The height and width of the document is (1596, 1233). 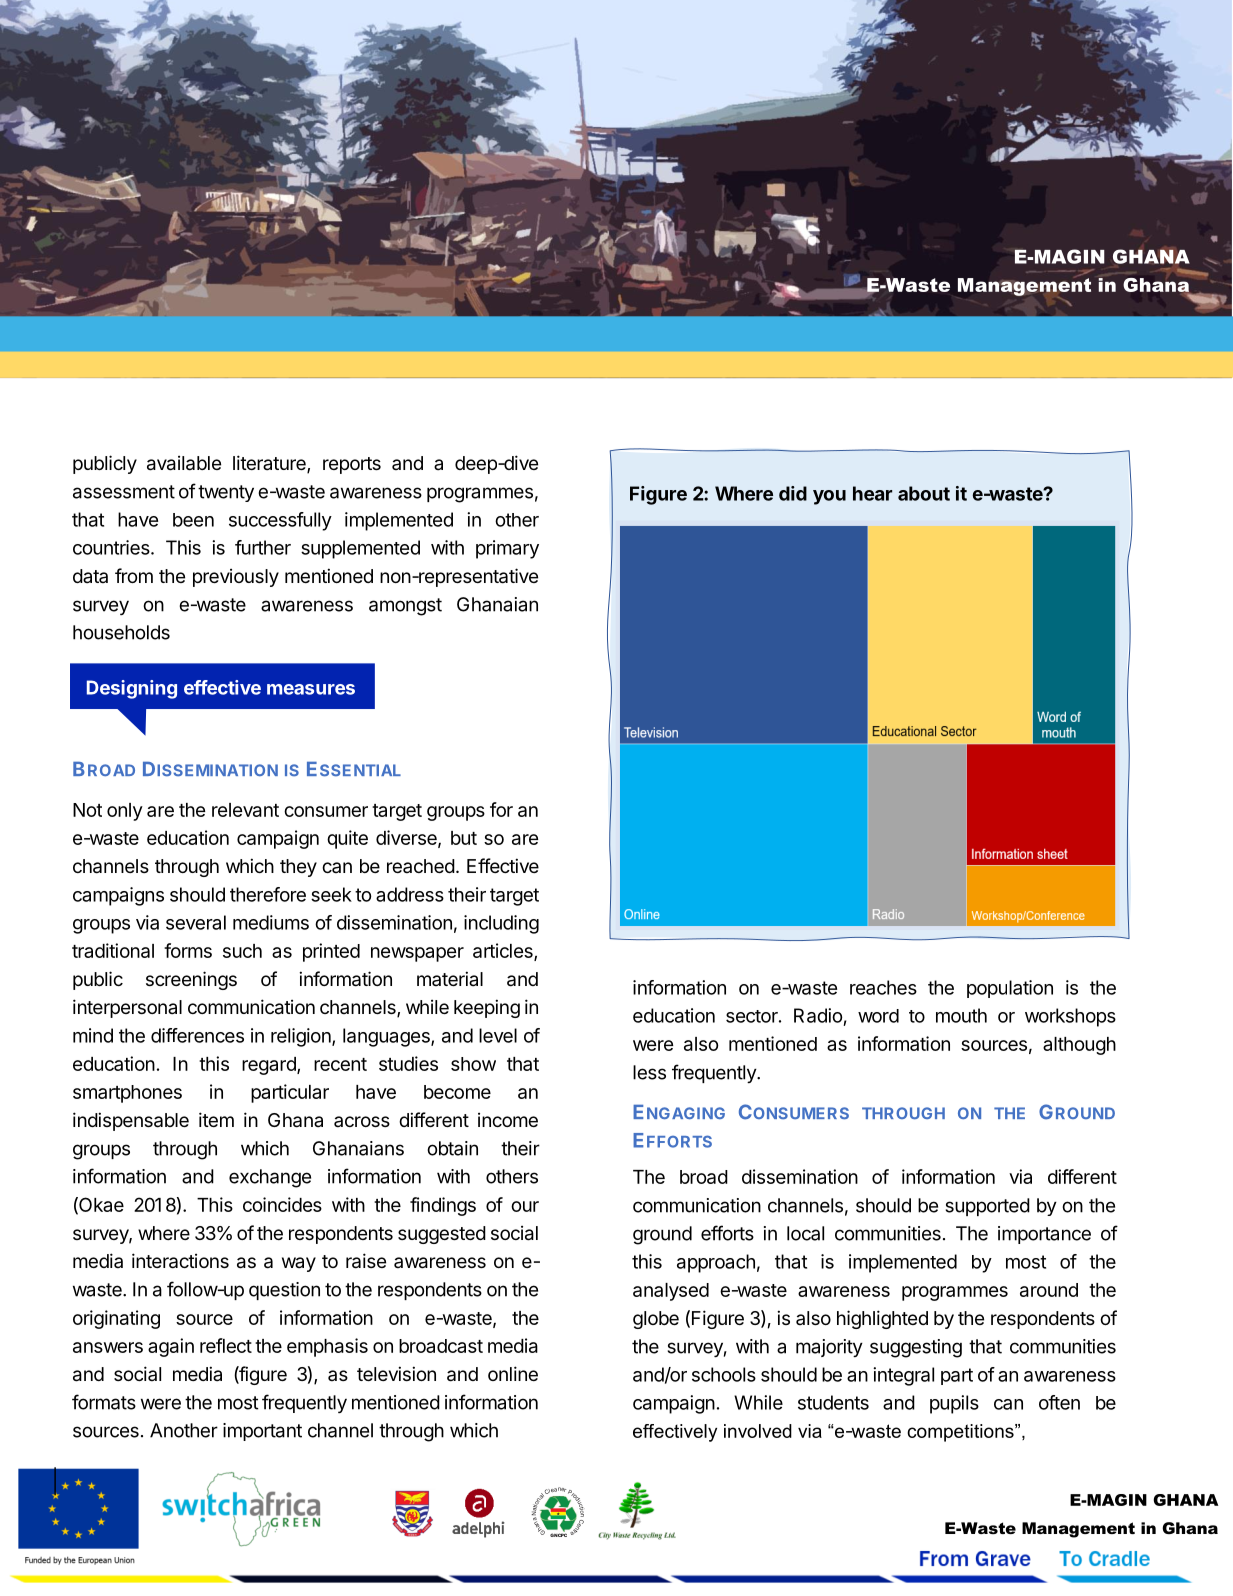 What do you see at coordinates (262, 1432) in the document?
I see `important` at bounding box center [262, 1432].
